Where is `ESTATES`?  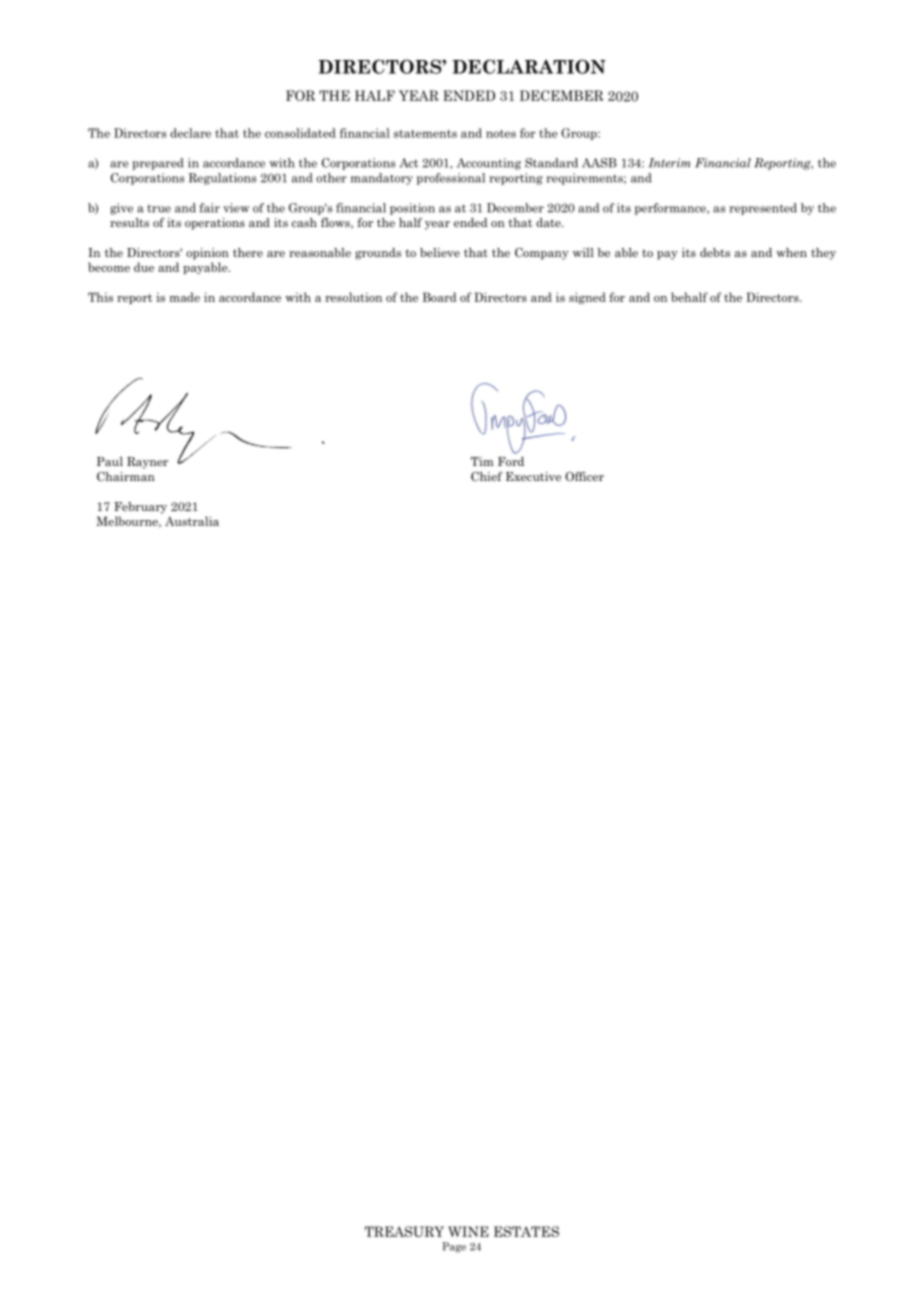
ESTATES is located at coordinates (526, 1231).
